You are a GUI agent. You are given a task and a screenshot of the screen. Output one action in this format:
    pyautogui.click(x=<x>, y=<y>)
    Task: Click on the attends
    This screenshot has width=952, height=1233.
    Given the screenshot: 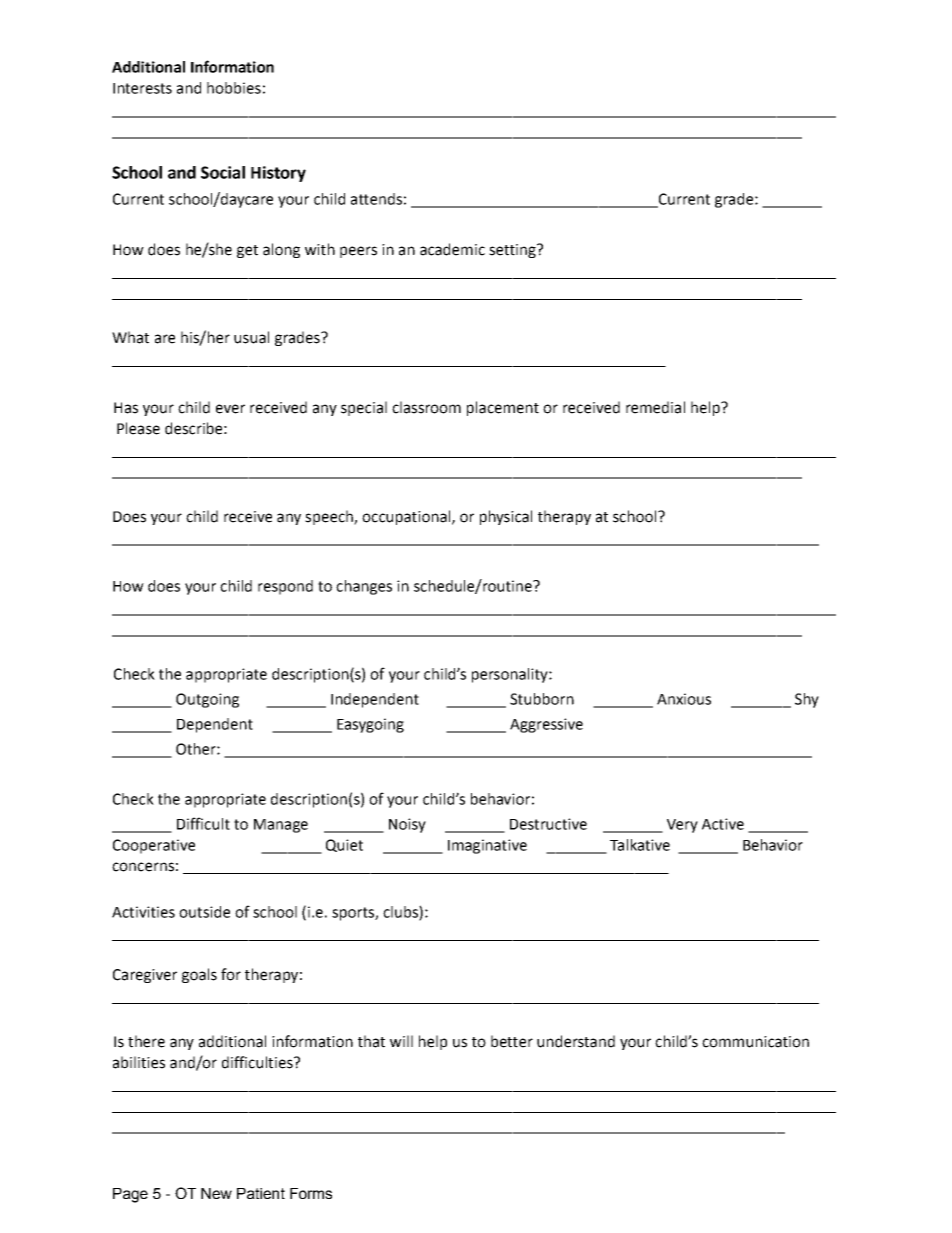 What is the action you would take?
    pyautogui.click(x=376, y=199)
